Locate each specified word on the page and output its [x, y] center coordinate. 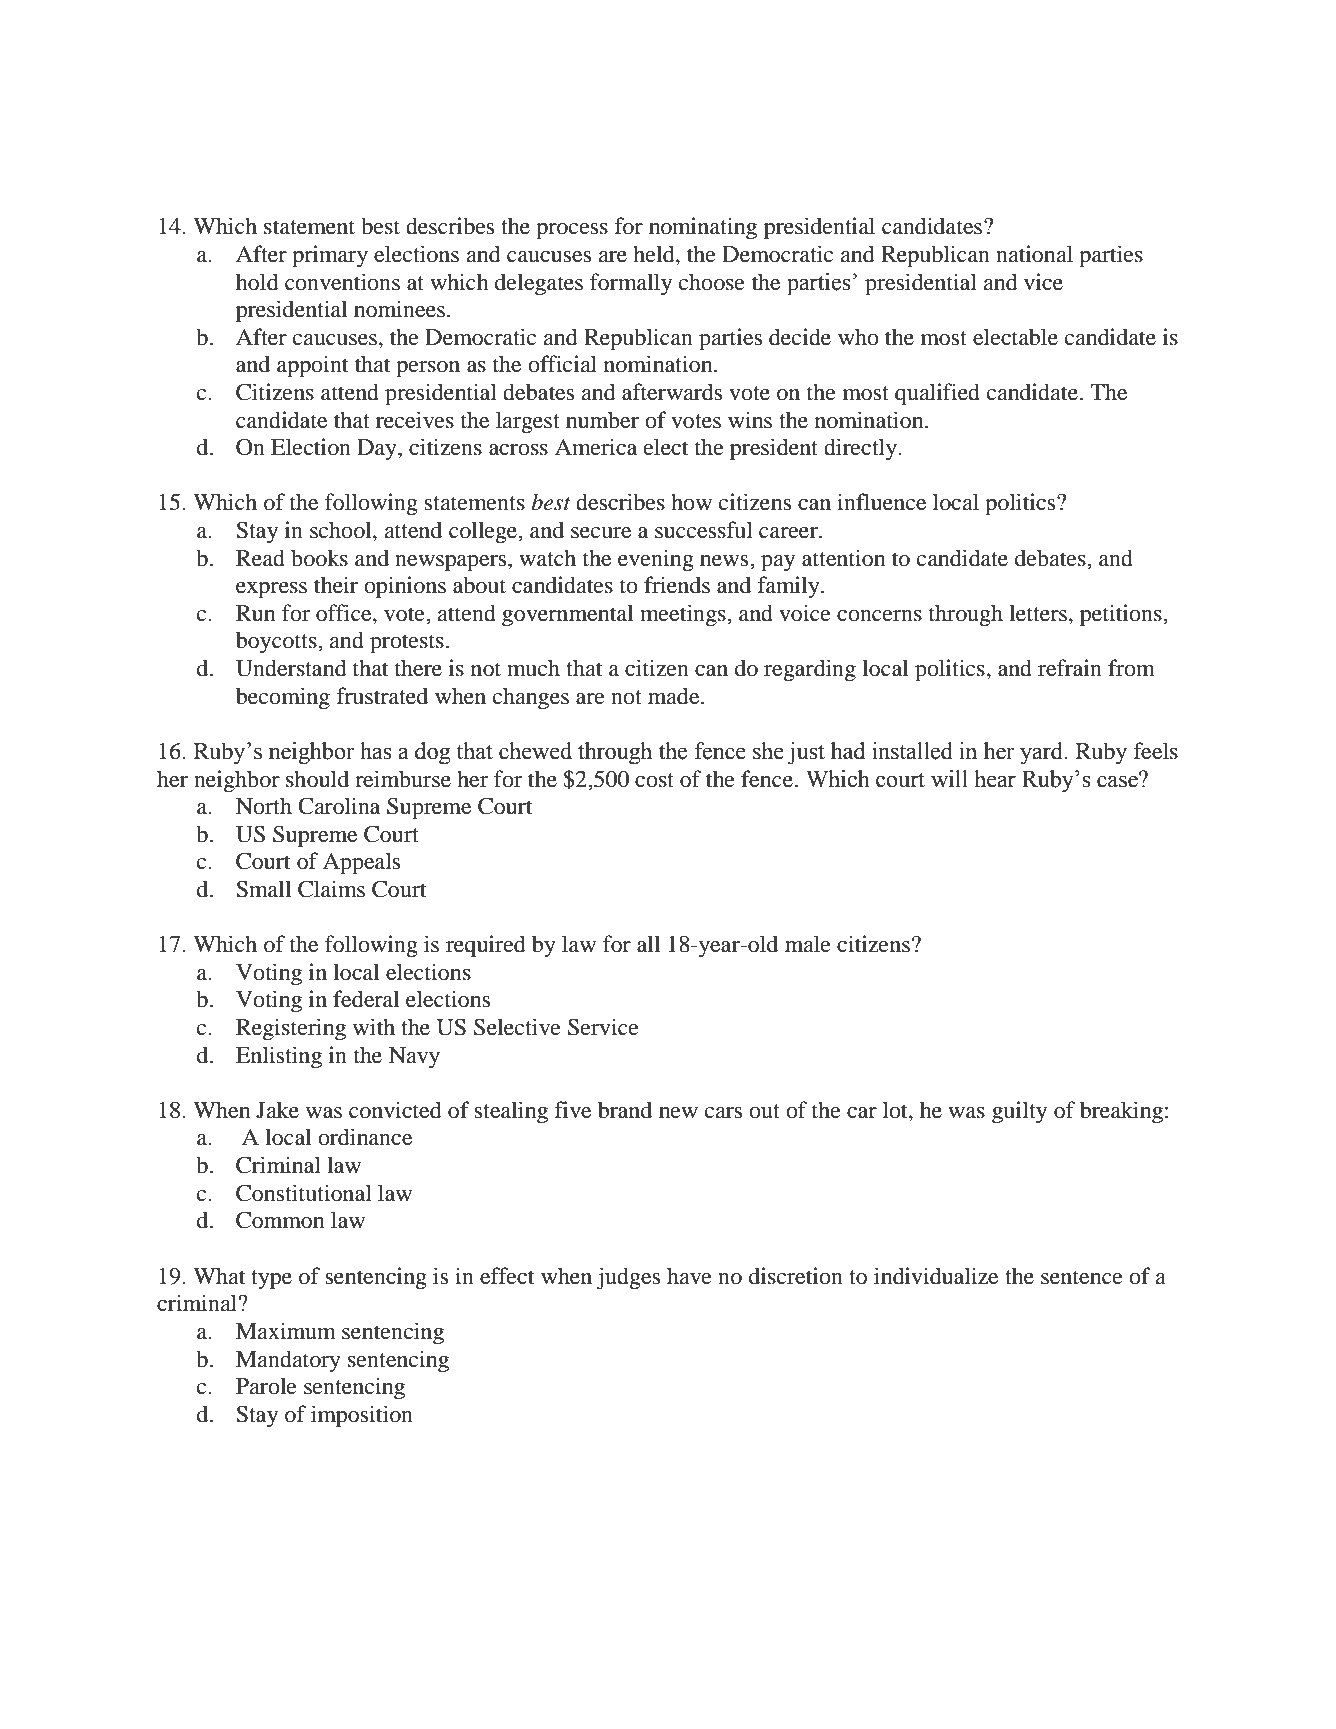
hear [995, 779]
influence [881, 502]
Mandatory [288, 1361]
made [675, 696]
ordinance [365, 1137]
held [655, 254]
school [342, 531]
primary [330, 256]
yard [1043, 753]
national [1034, 254]
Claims [331, 889]
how [691, 502]
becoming [283, 698]
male [808, 944]
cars [723, 1113]
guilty [1019, 1112]
